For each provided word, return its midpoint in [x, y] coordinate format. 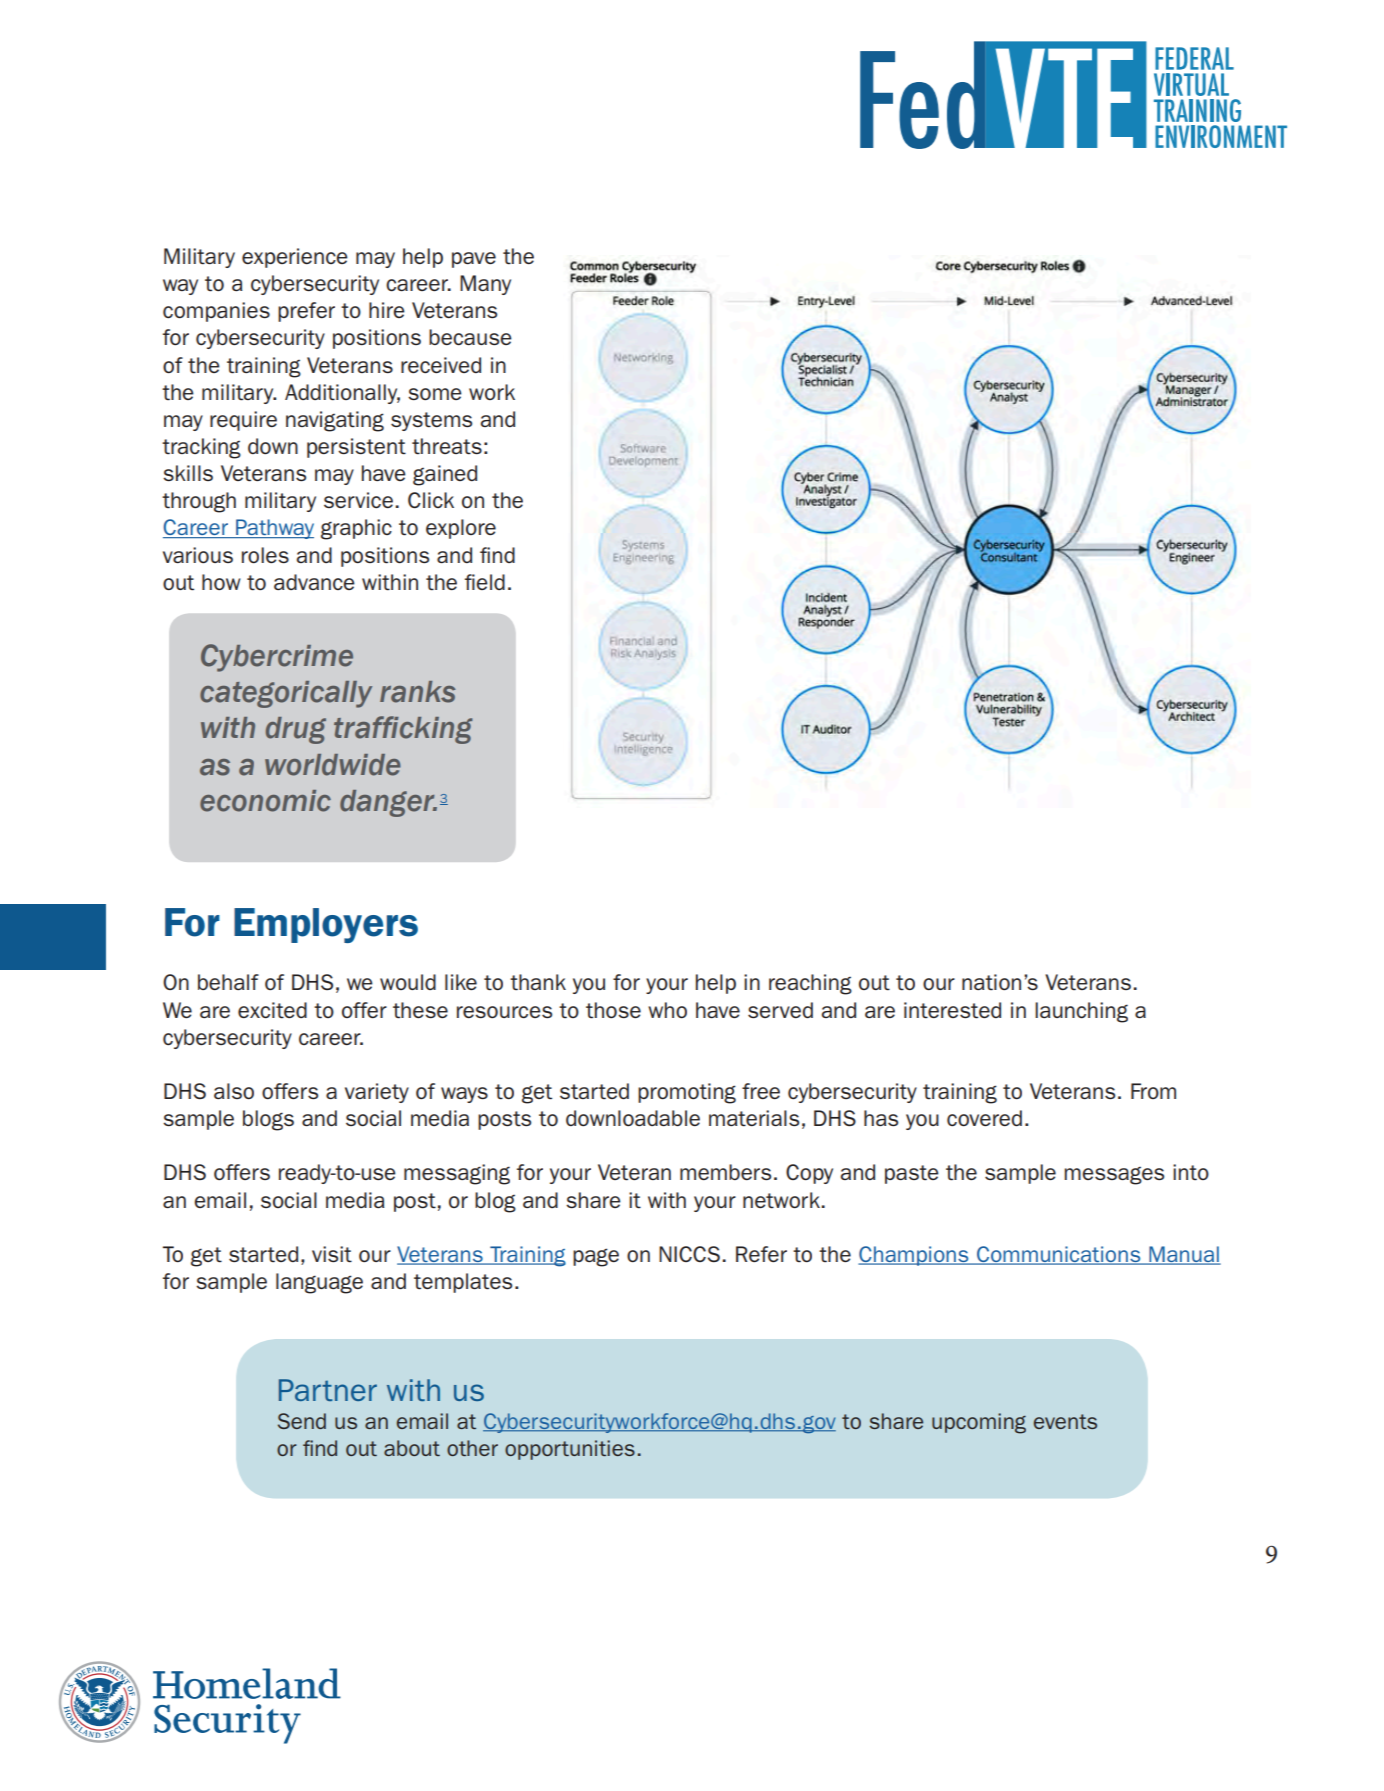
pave [474, 260]
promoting [687, 1093]
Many [485, 285]
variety [377, 1093]
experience [295, 258]
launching [1081, 1012]
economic [265, 801]
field [485, 582]
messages [1114, 1175]
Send [302, 1421]
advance [314, 582]
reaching [810, 984]
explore [461, 529]
